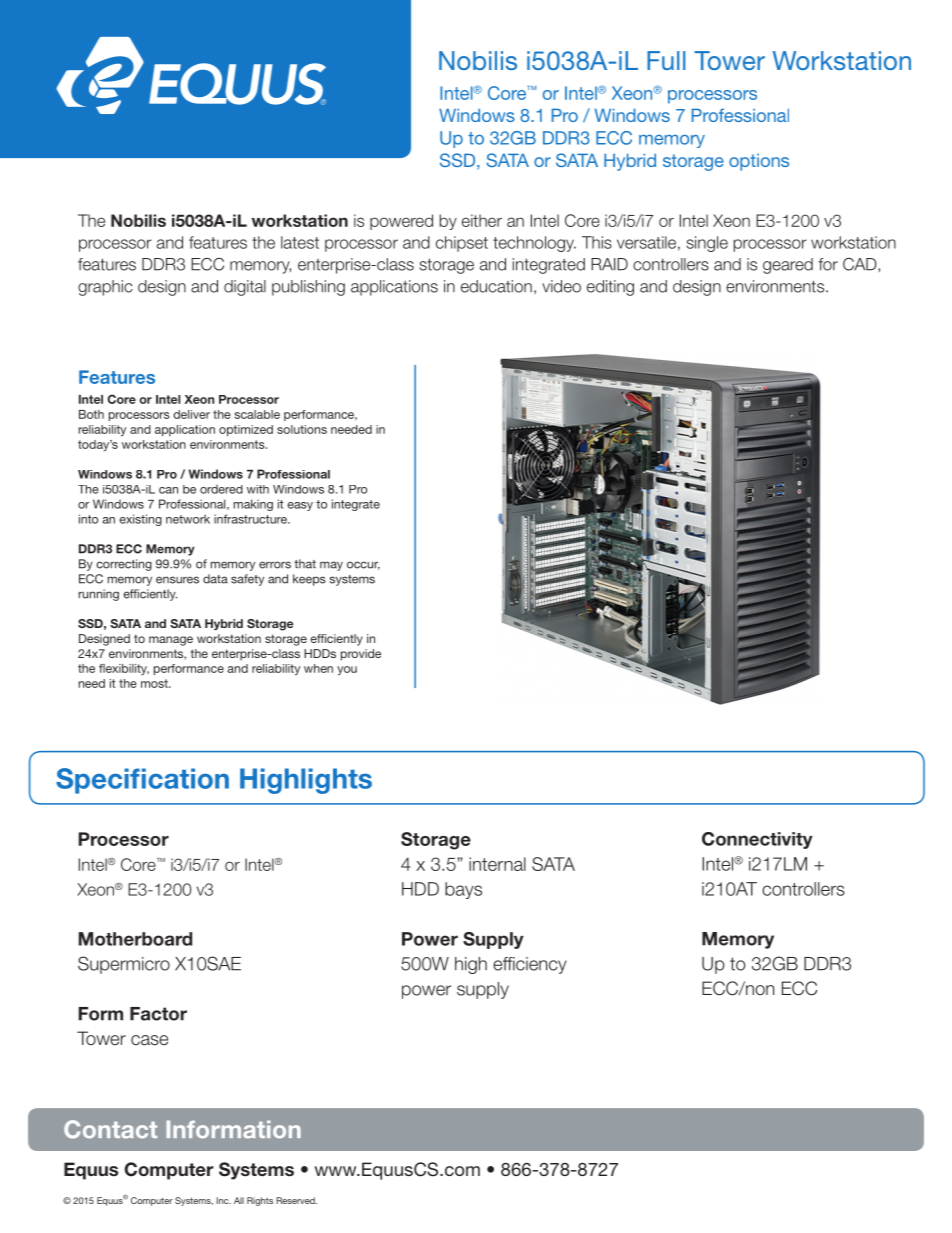 The image size is (952, 1233). What do you see at coordinates (482, 220) in the screenshot?
I see `either` at bounding box center [482, 220].
